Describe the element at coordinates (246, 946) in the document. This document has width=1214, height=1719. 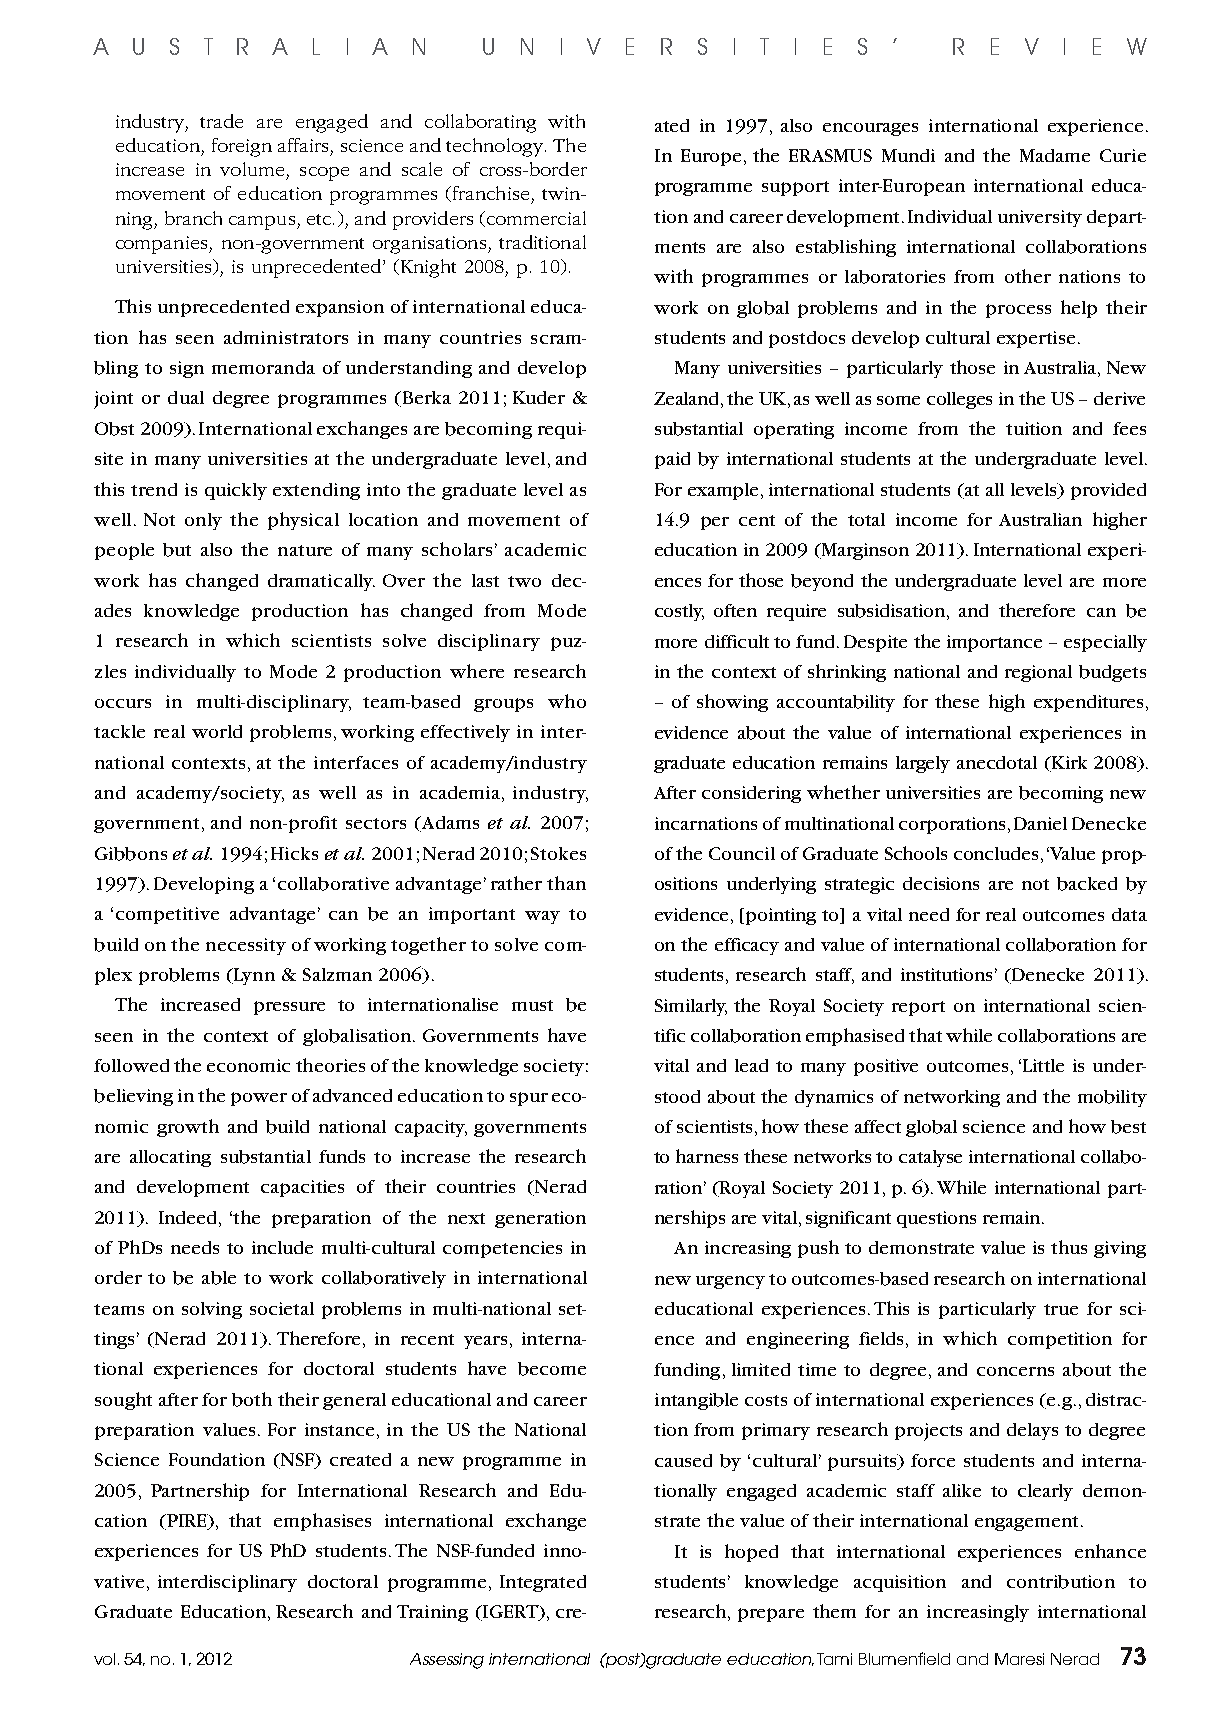
I see `necessity` at that location.
